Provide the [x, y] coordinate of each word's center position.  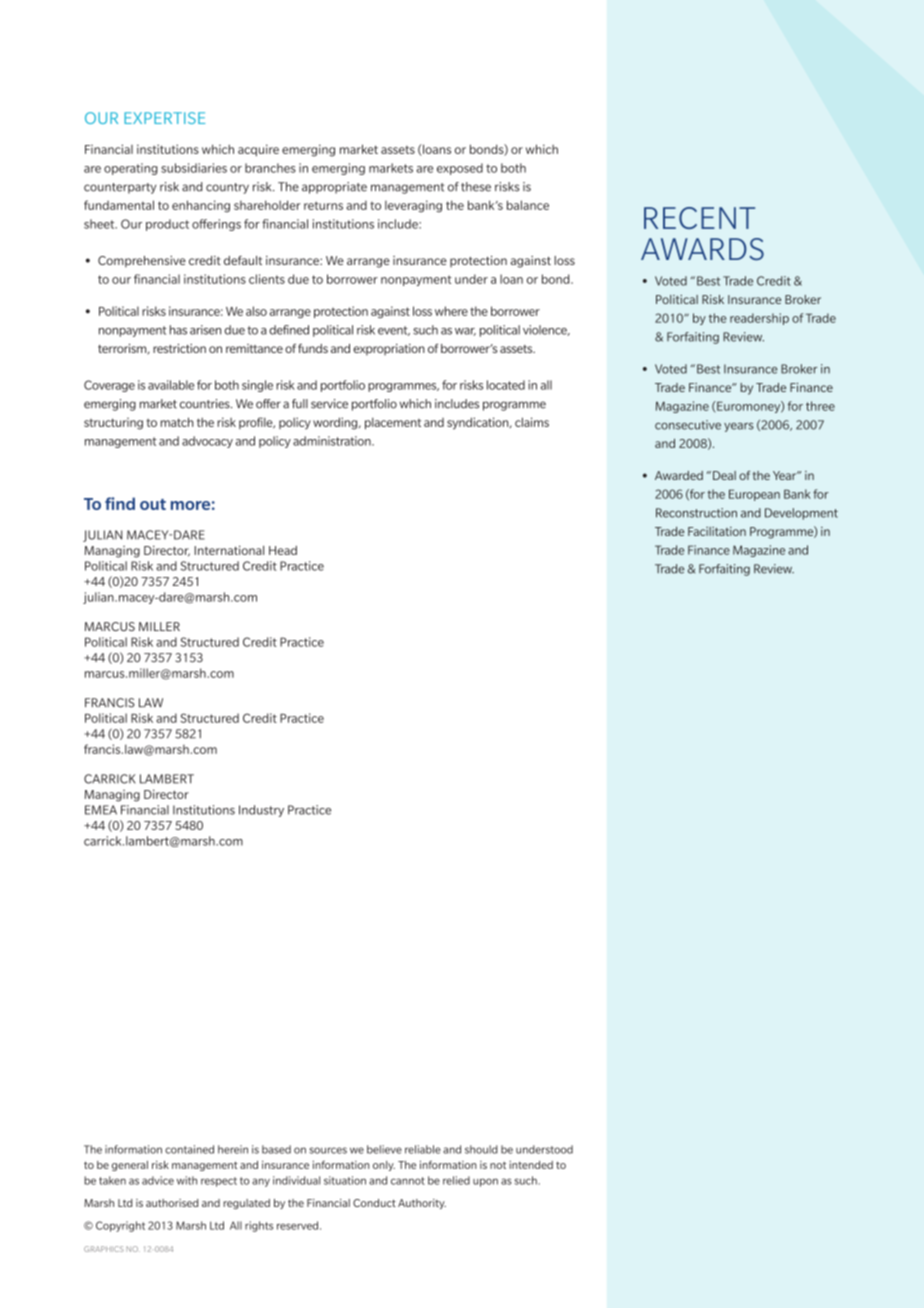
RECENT [699, 218]
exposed [460, 169]
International [229, 550]
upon [485, 1182]
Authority [422, 1204]
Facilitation [717, 531]
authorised [172, 1203]
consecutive [688, 425]
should [481, 1149]
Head [283, 550]
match [177, 422]
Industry [261, 811]
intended [531, 1165]
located [506, 385]
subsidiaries [194, 168]
